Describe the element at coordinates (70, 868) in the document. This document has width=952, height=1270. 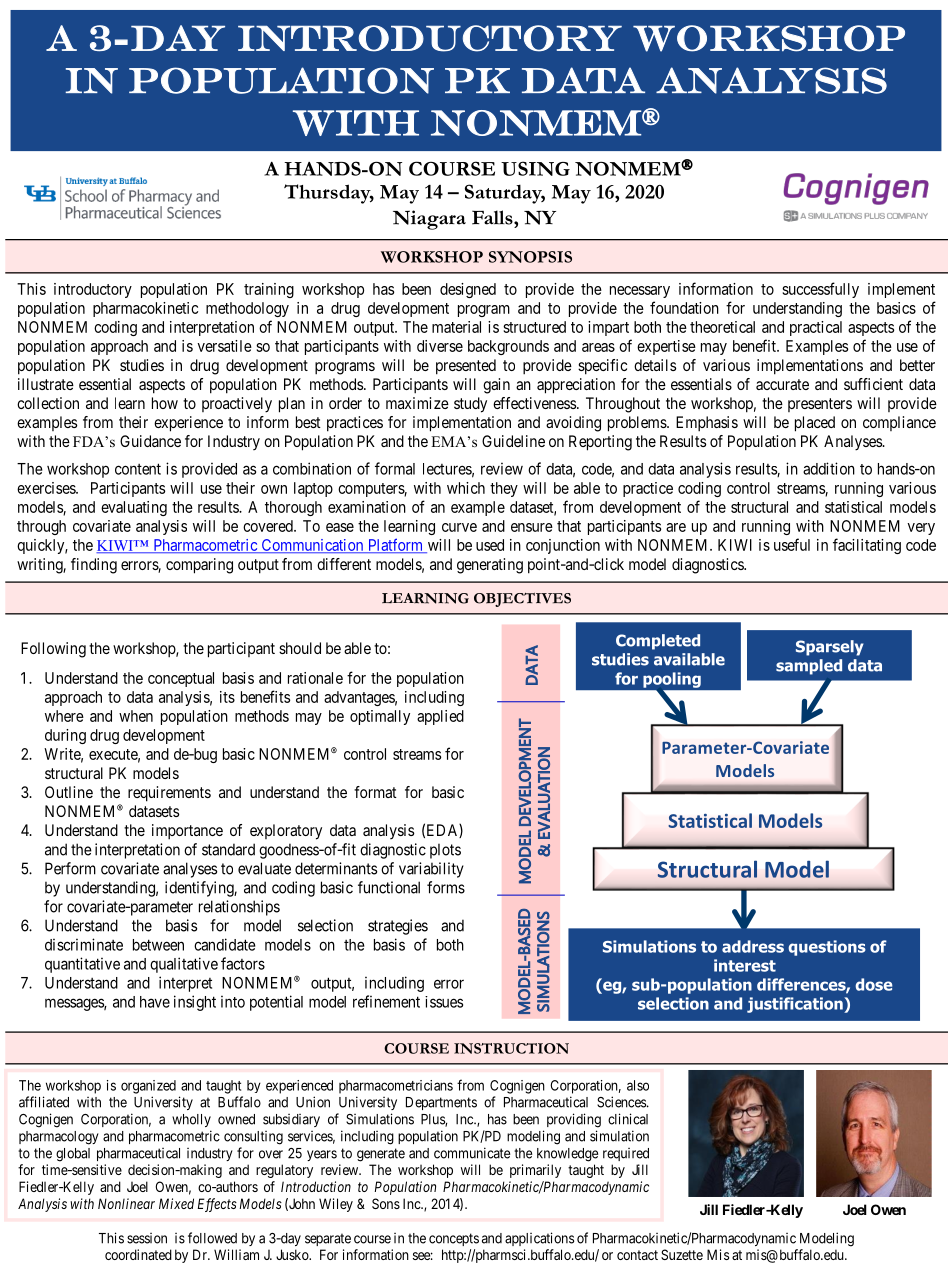
I see `Perform` at that location.
